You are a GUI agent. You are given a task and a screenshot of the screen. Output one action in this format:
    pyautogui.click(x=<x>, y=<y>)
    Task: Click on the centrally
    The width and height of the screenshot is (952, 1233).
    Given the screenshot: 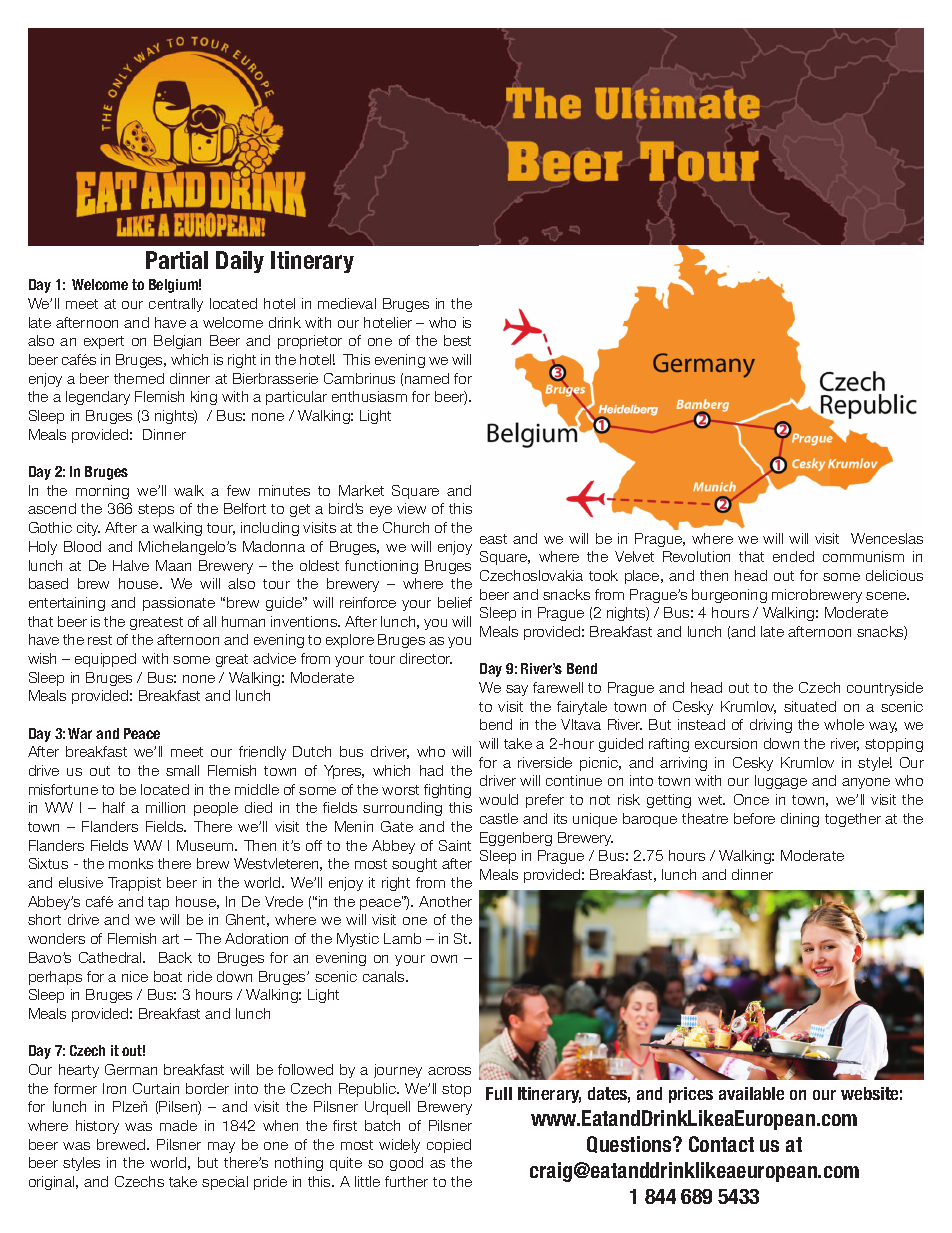 What is the action you would take?
    pyautogui.click(x=176, y=305)
